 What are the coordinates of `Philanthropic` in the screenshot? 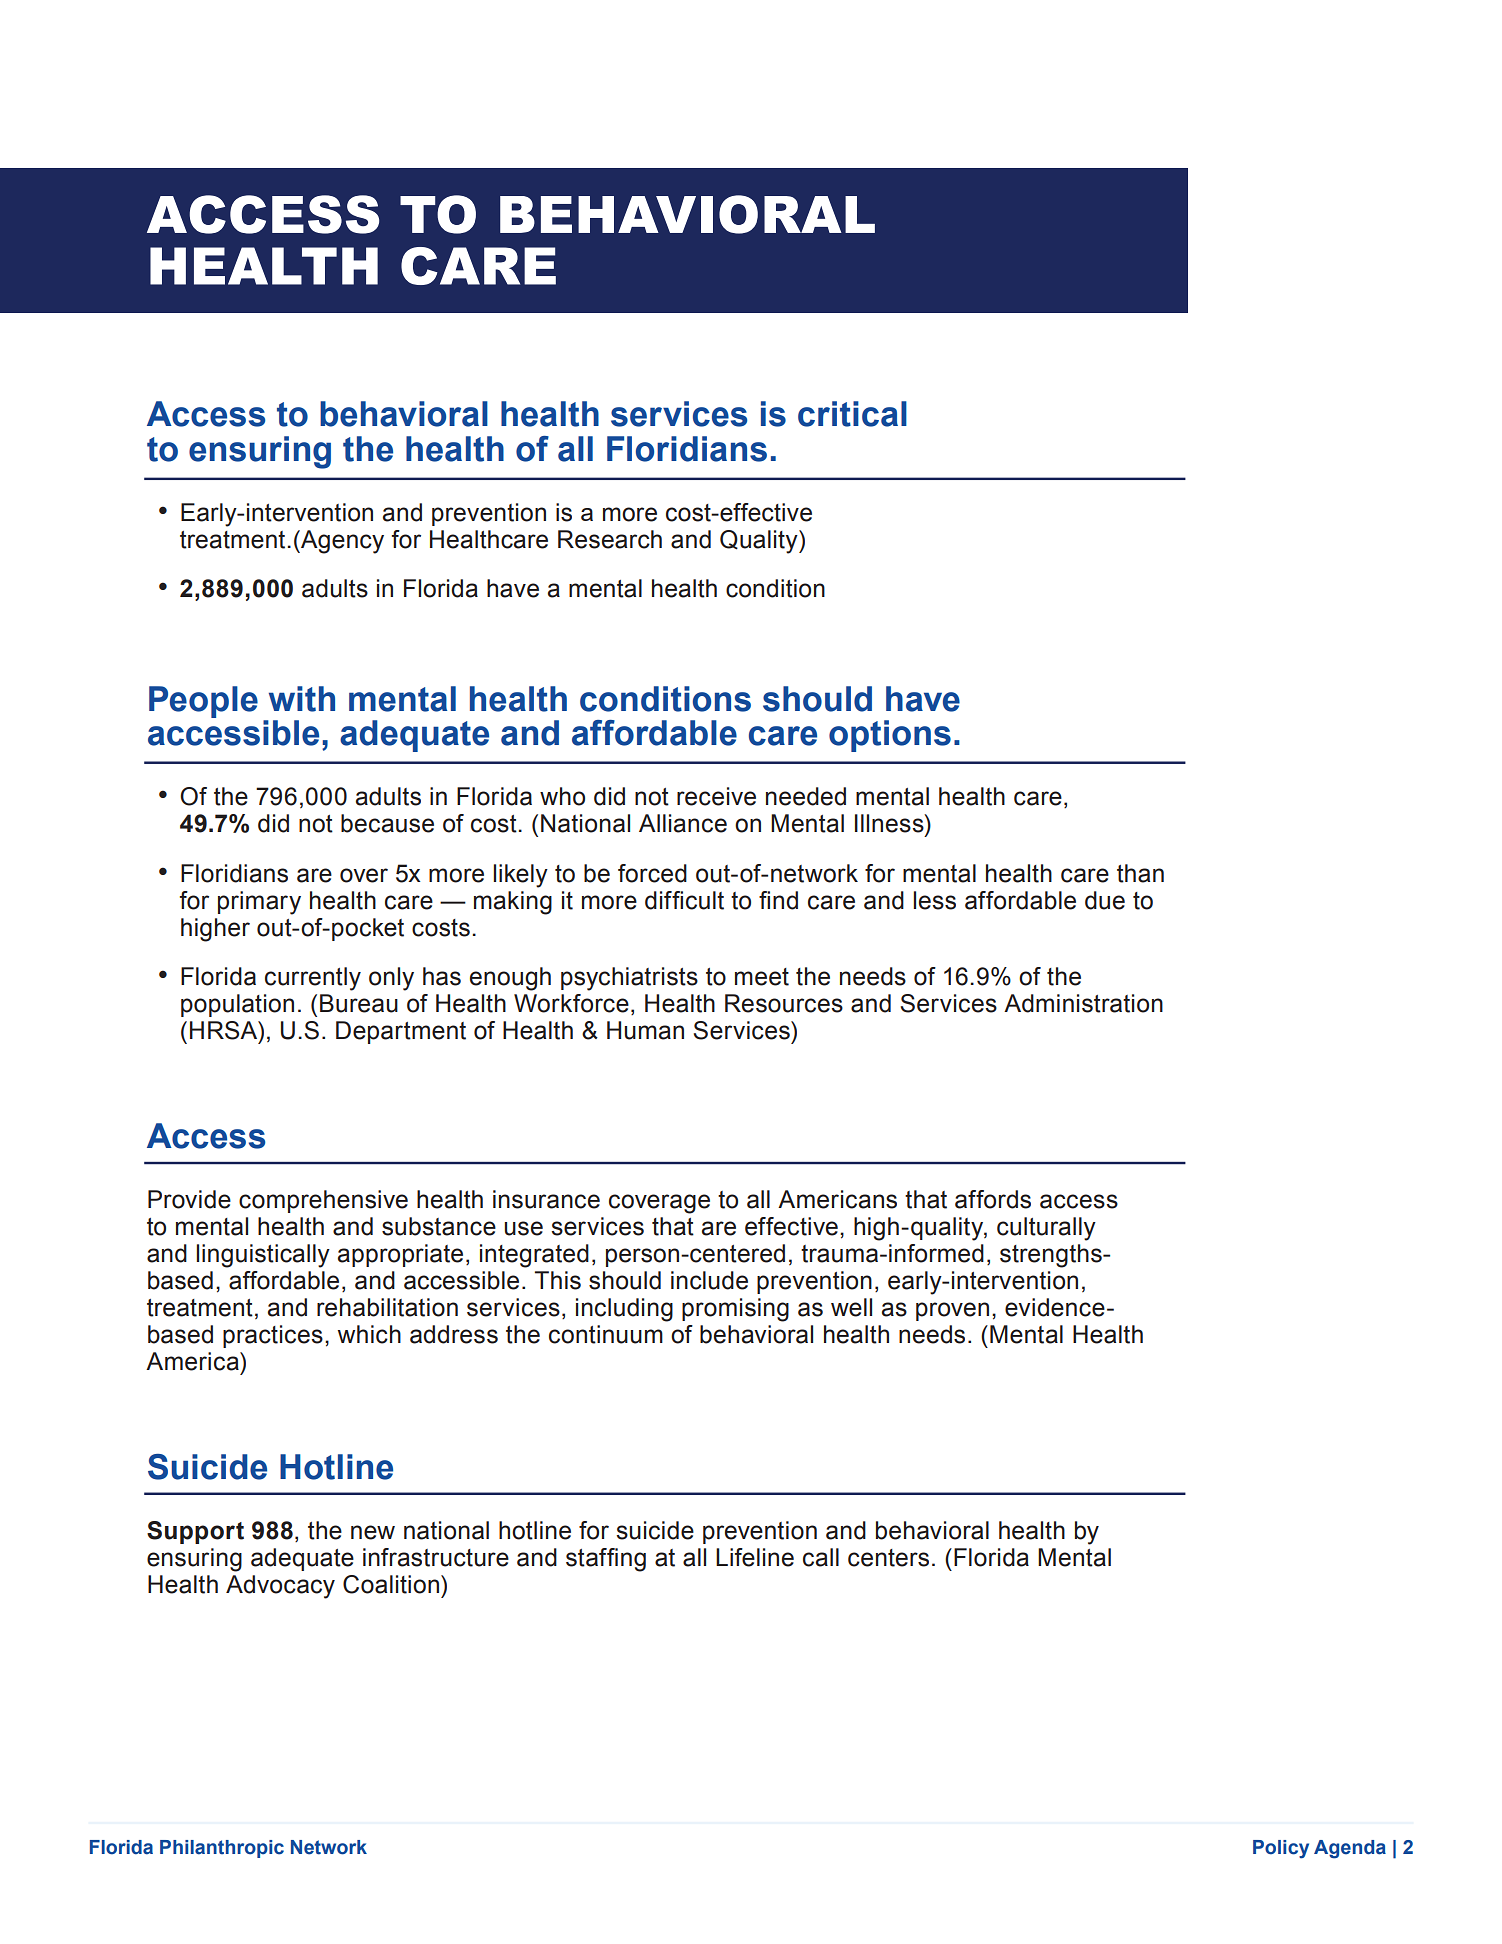 It's located at (222, 1849).
